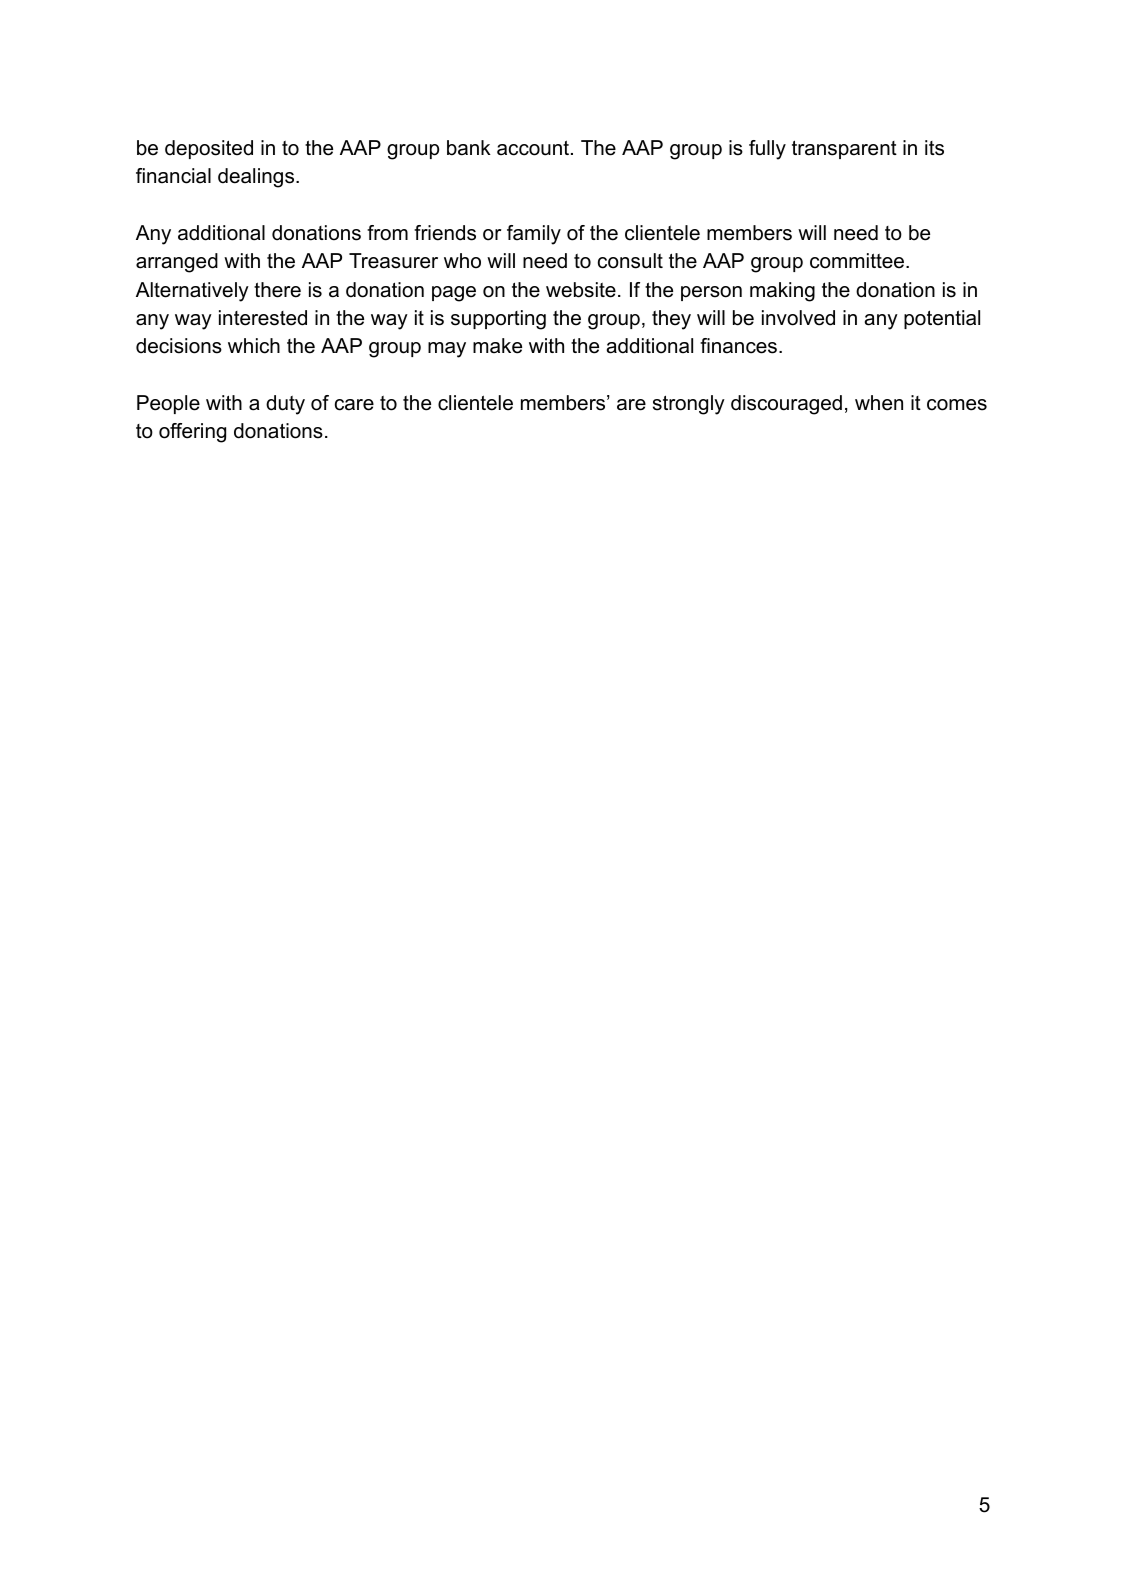  Describe the element at coordinates (858, 261) in the screenshot. I see `committee` at that location.
